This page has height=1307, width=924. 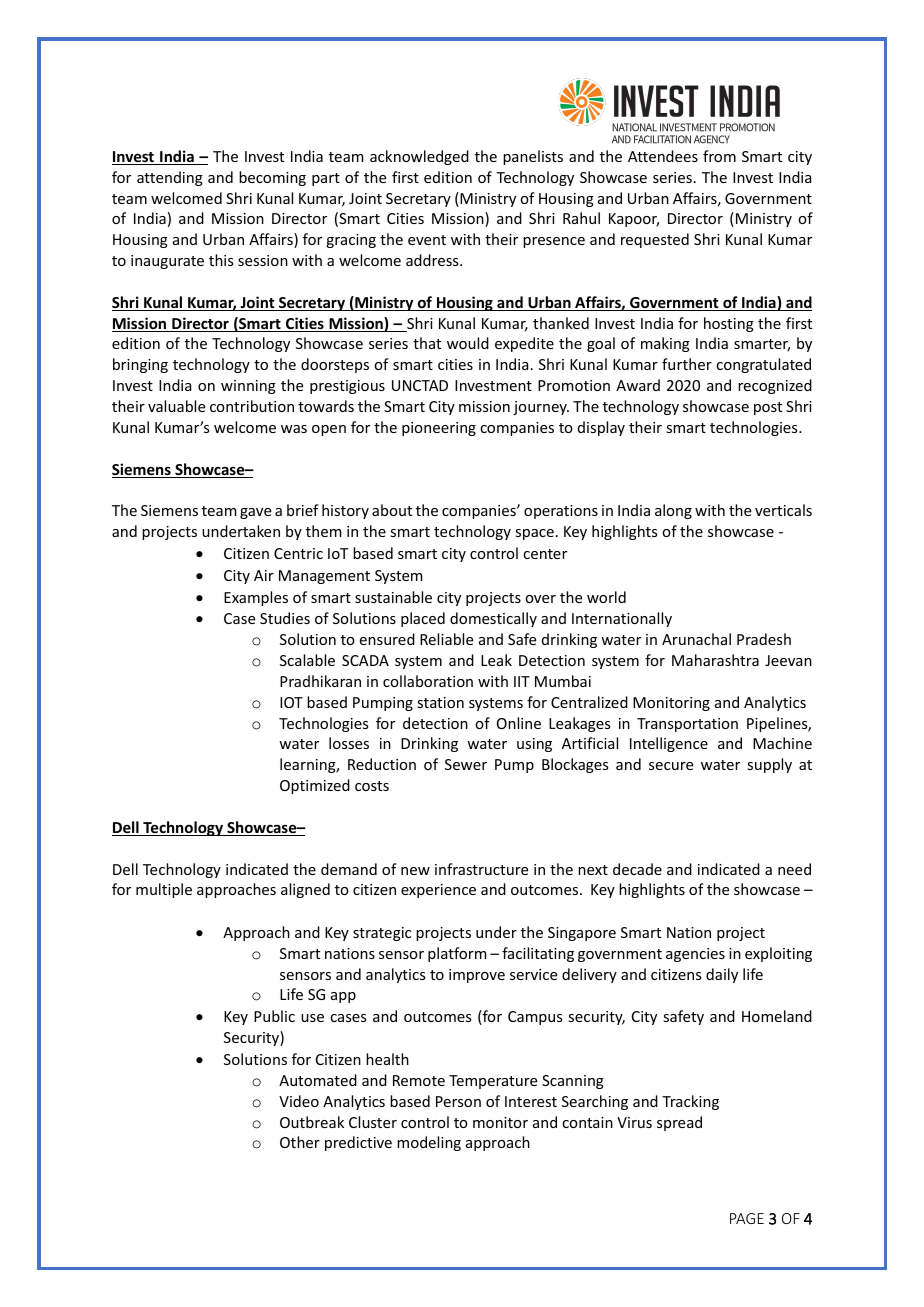 What do you see at coordinates (439, 429) in the page?
I see `pioneering` at bounding box center [439, 429].
